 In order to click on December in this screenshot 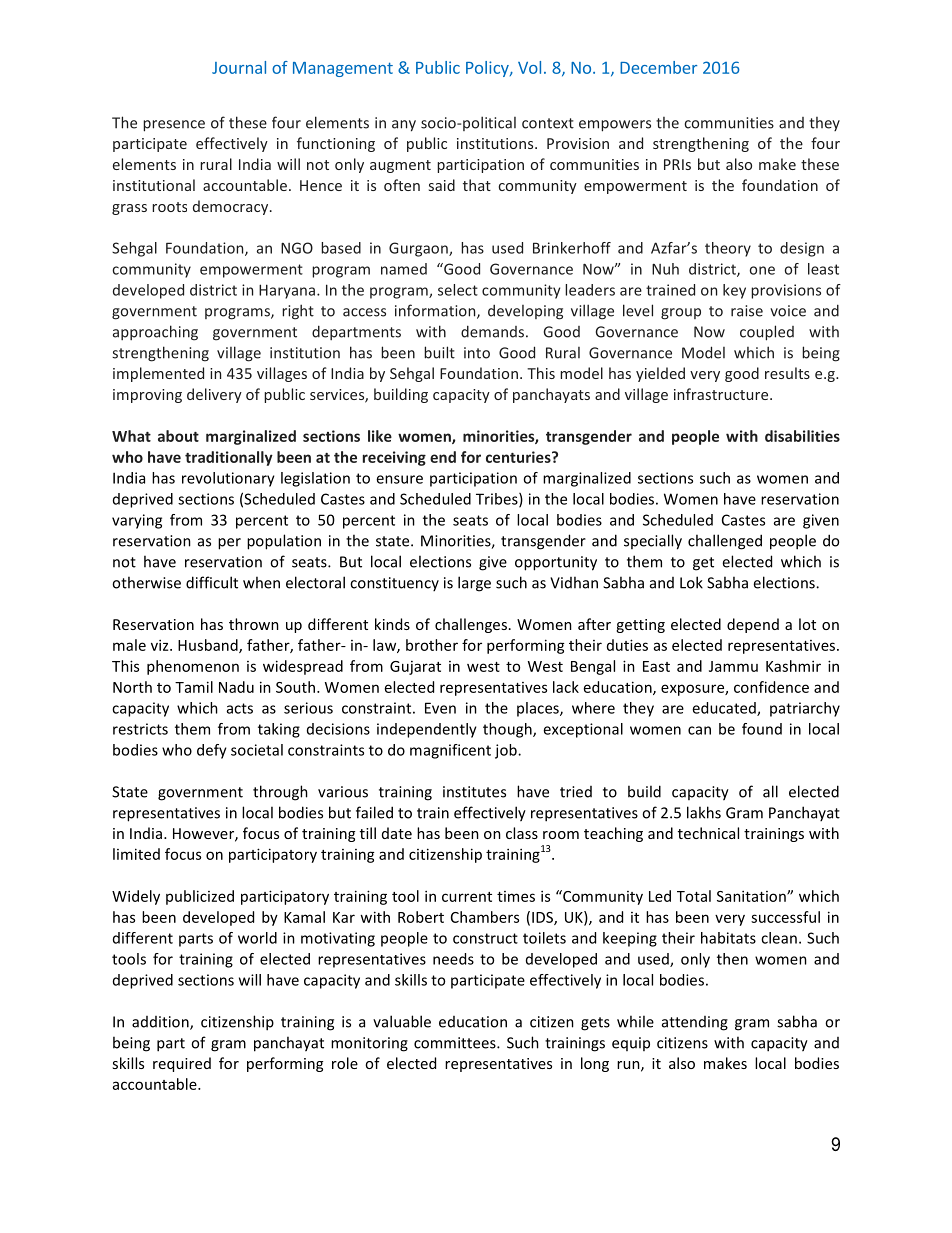, I will do `click(658, 67)`.
